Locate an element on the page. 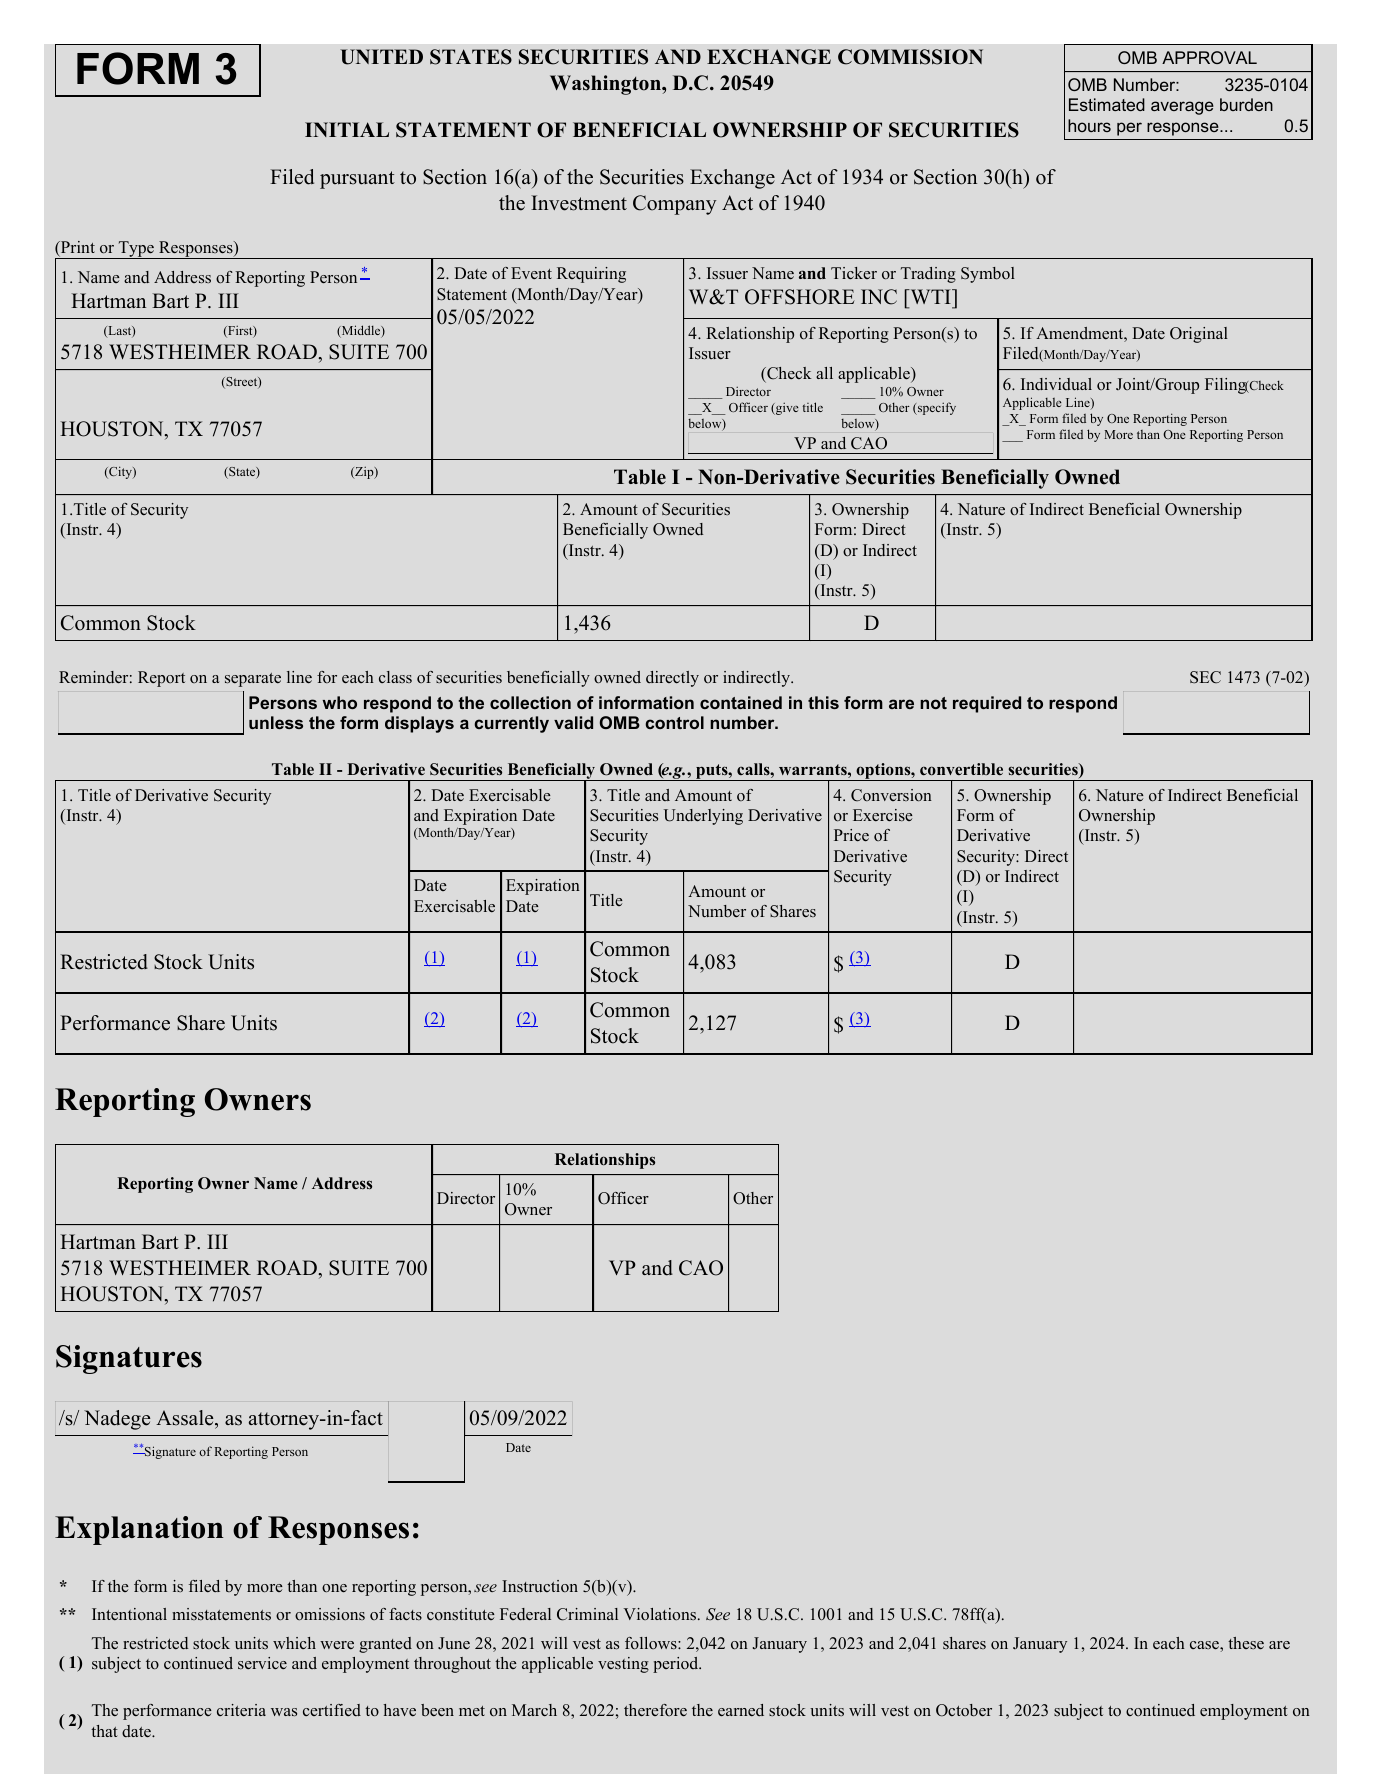 The image size is (1381, 1788). Estimated is located at coordinates (1107, 104).
